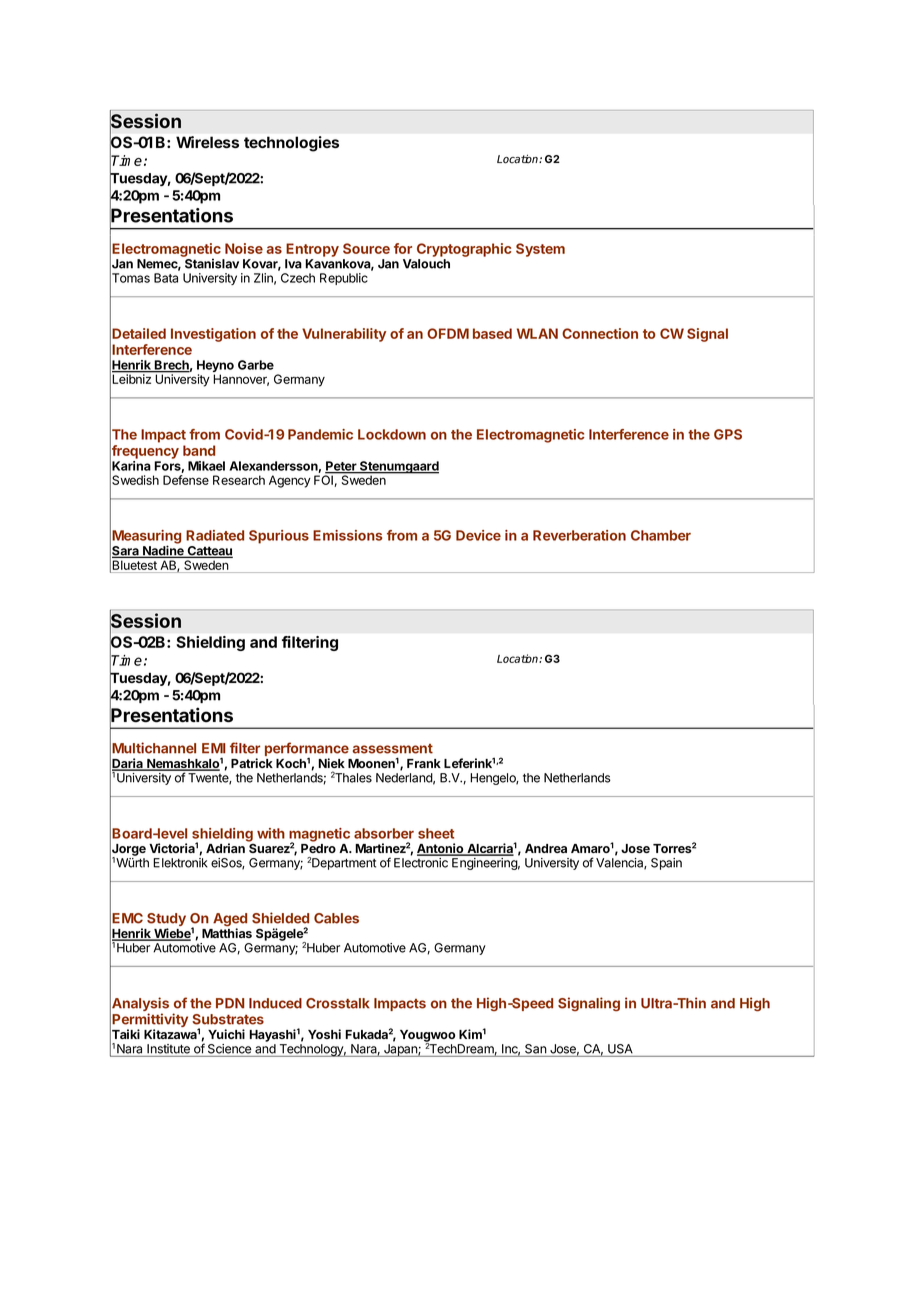 This document has height=1308, width=924. I want to click on Device, so click(478, 535).
